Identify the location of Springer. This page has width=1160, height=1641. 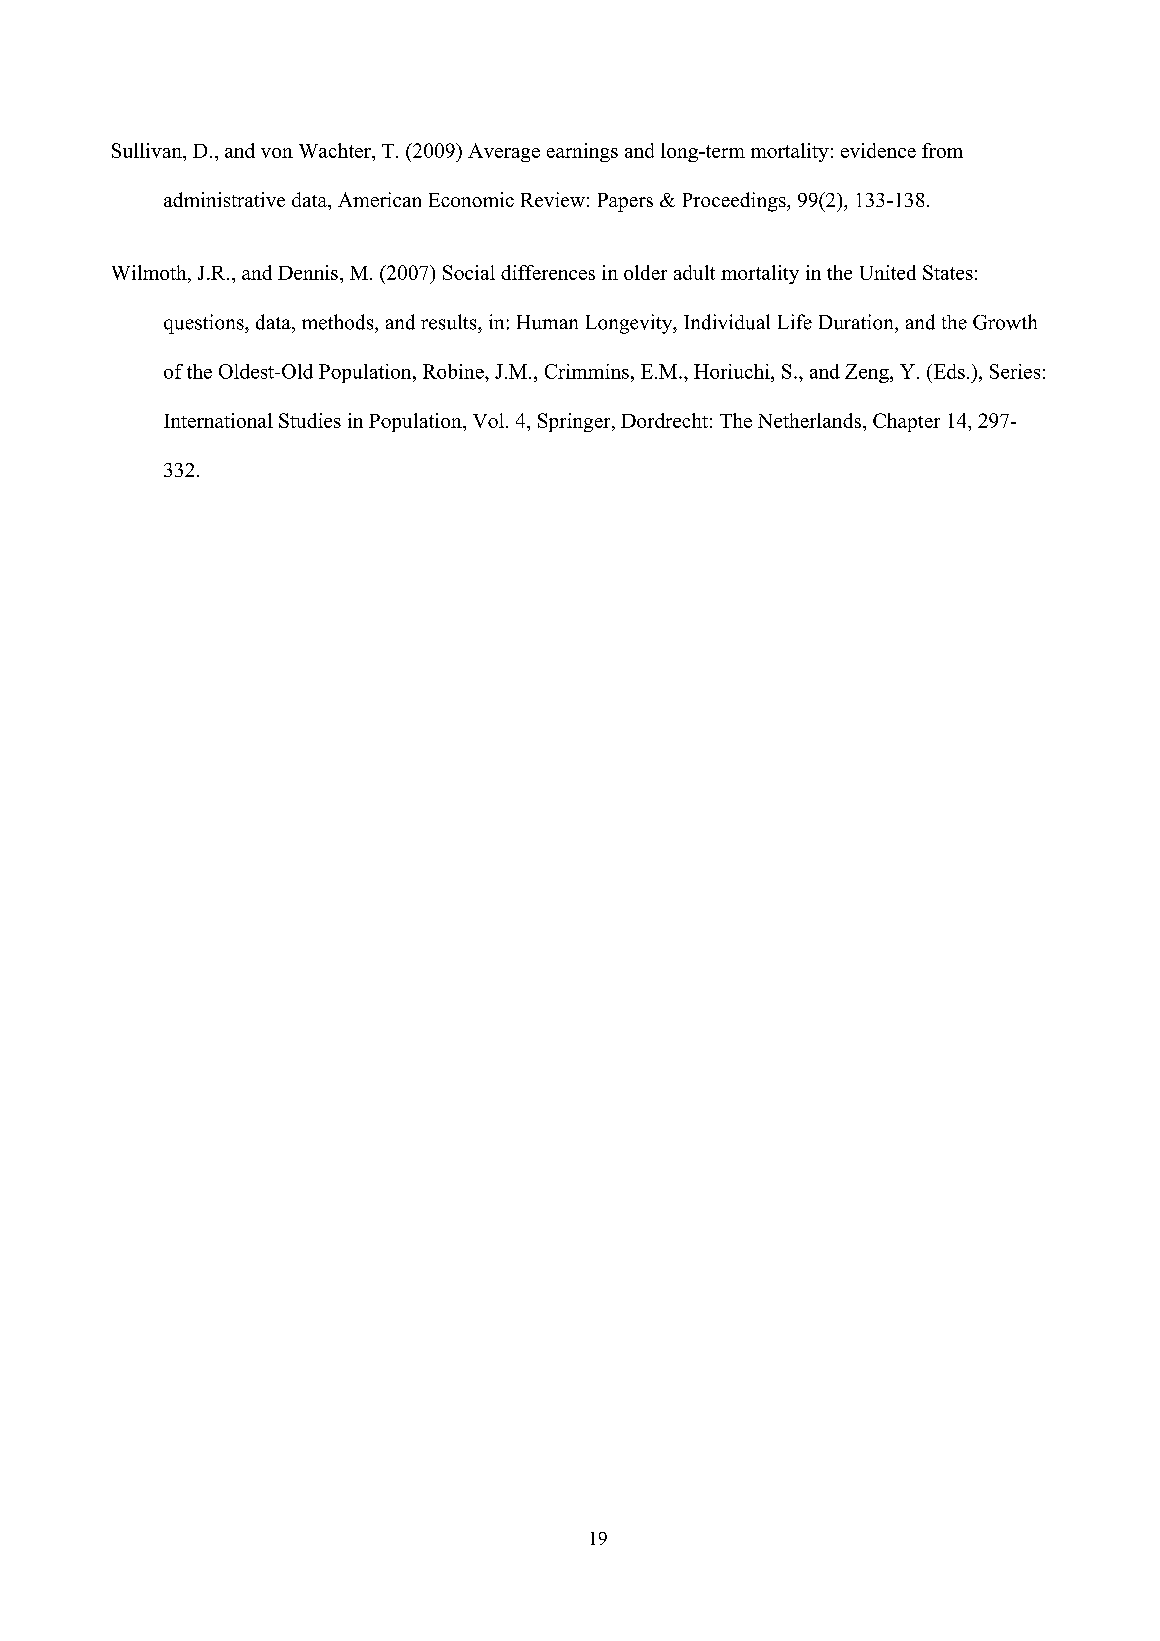
(575, 422).
